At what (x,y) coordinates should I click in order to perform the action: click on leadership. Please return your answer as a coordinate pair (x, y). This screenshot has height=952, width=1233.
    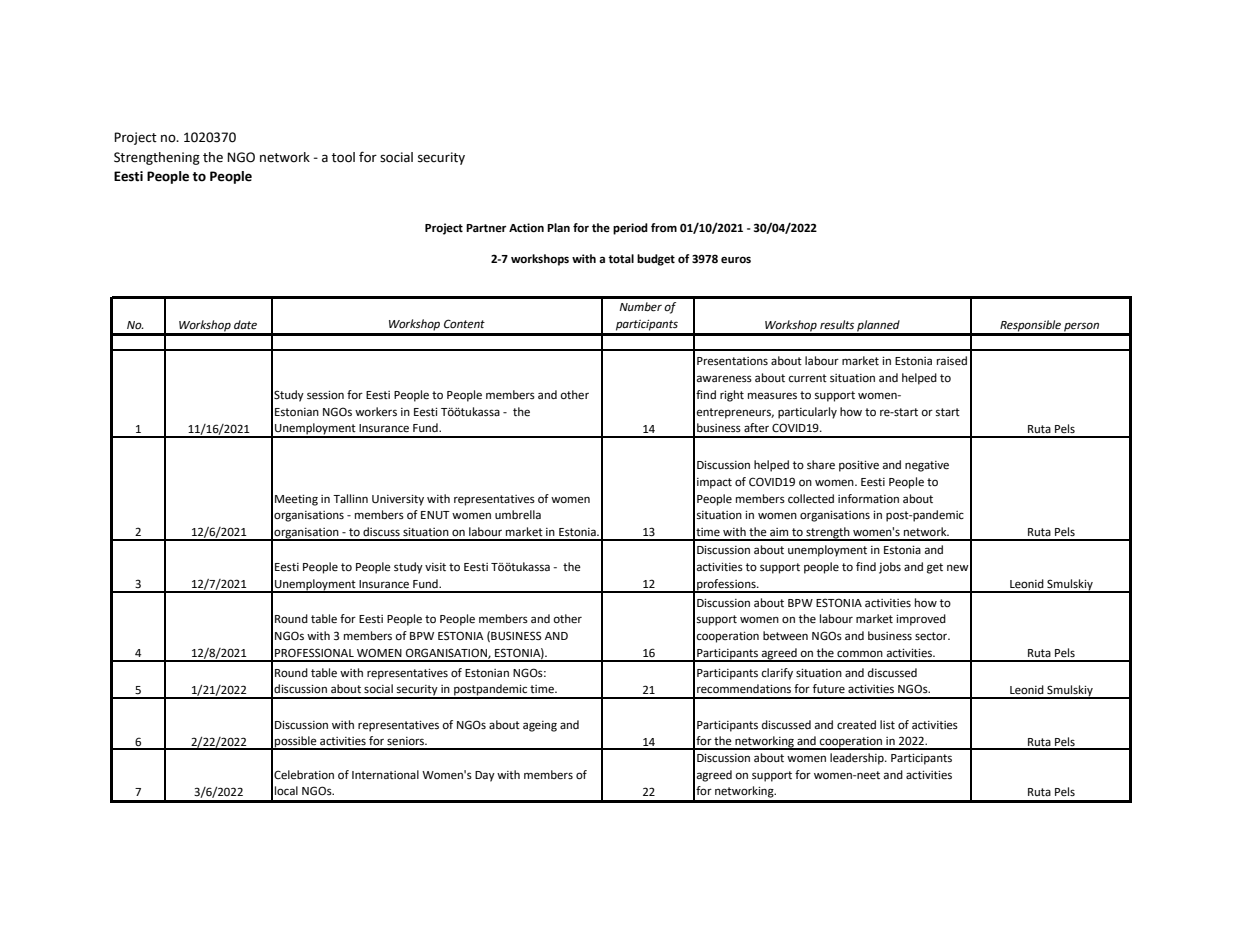
    Looking at the image, I should click on (858, 759).
